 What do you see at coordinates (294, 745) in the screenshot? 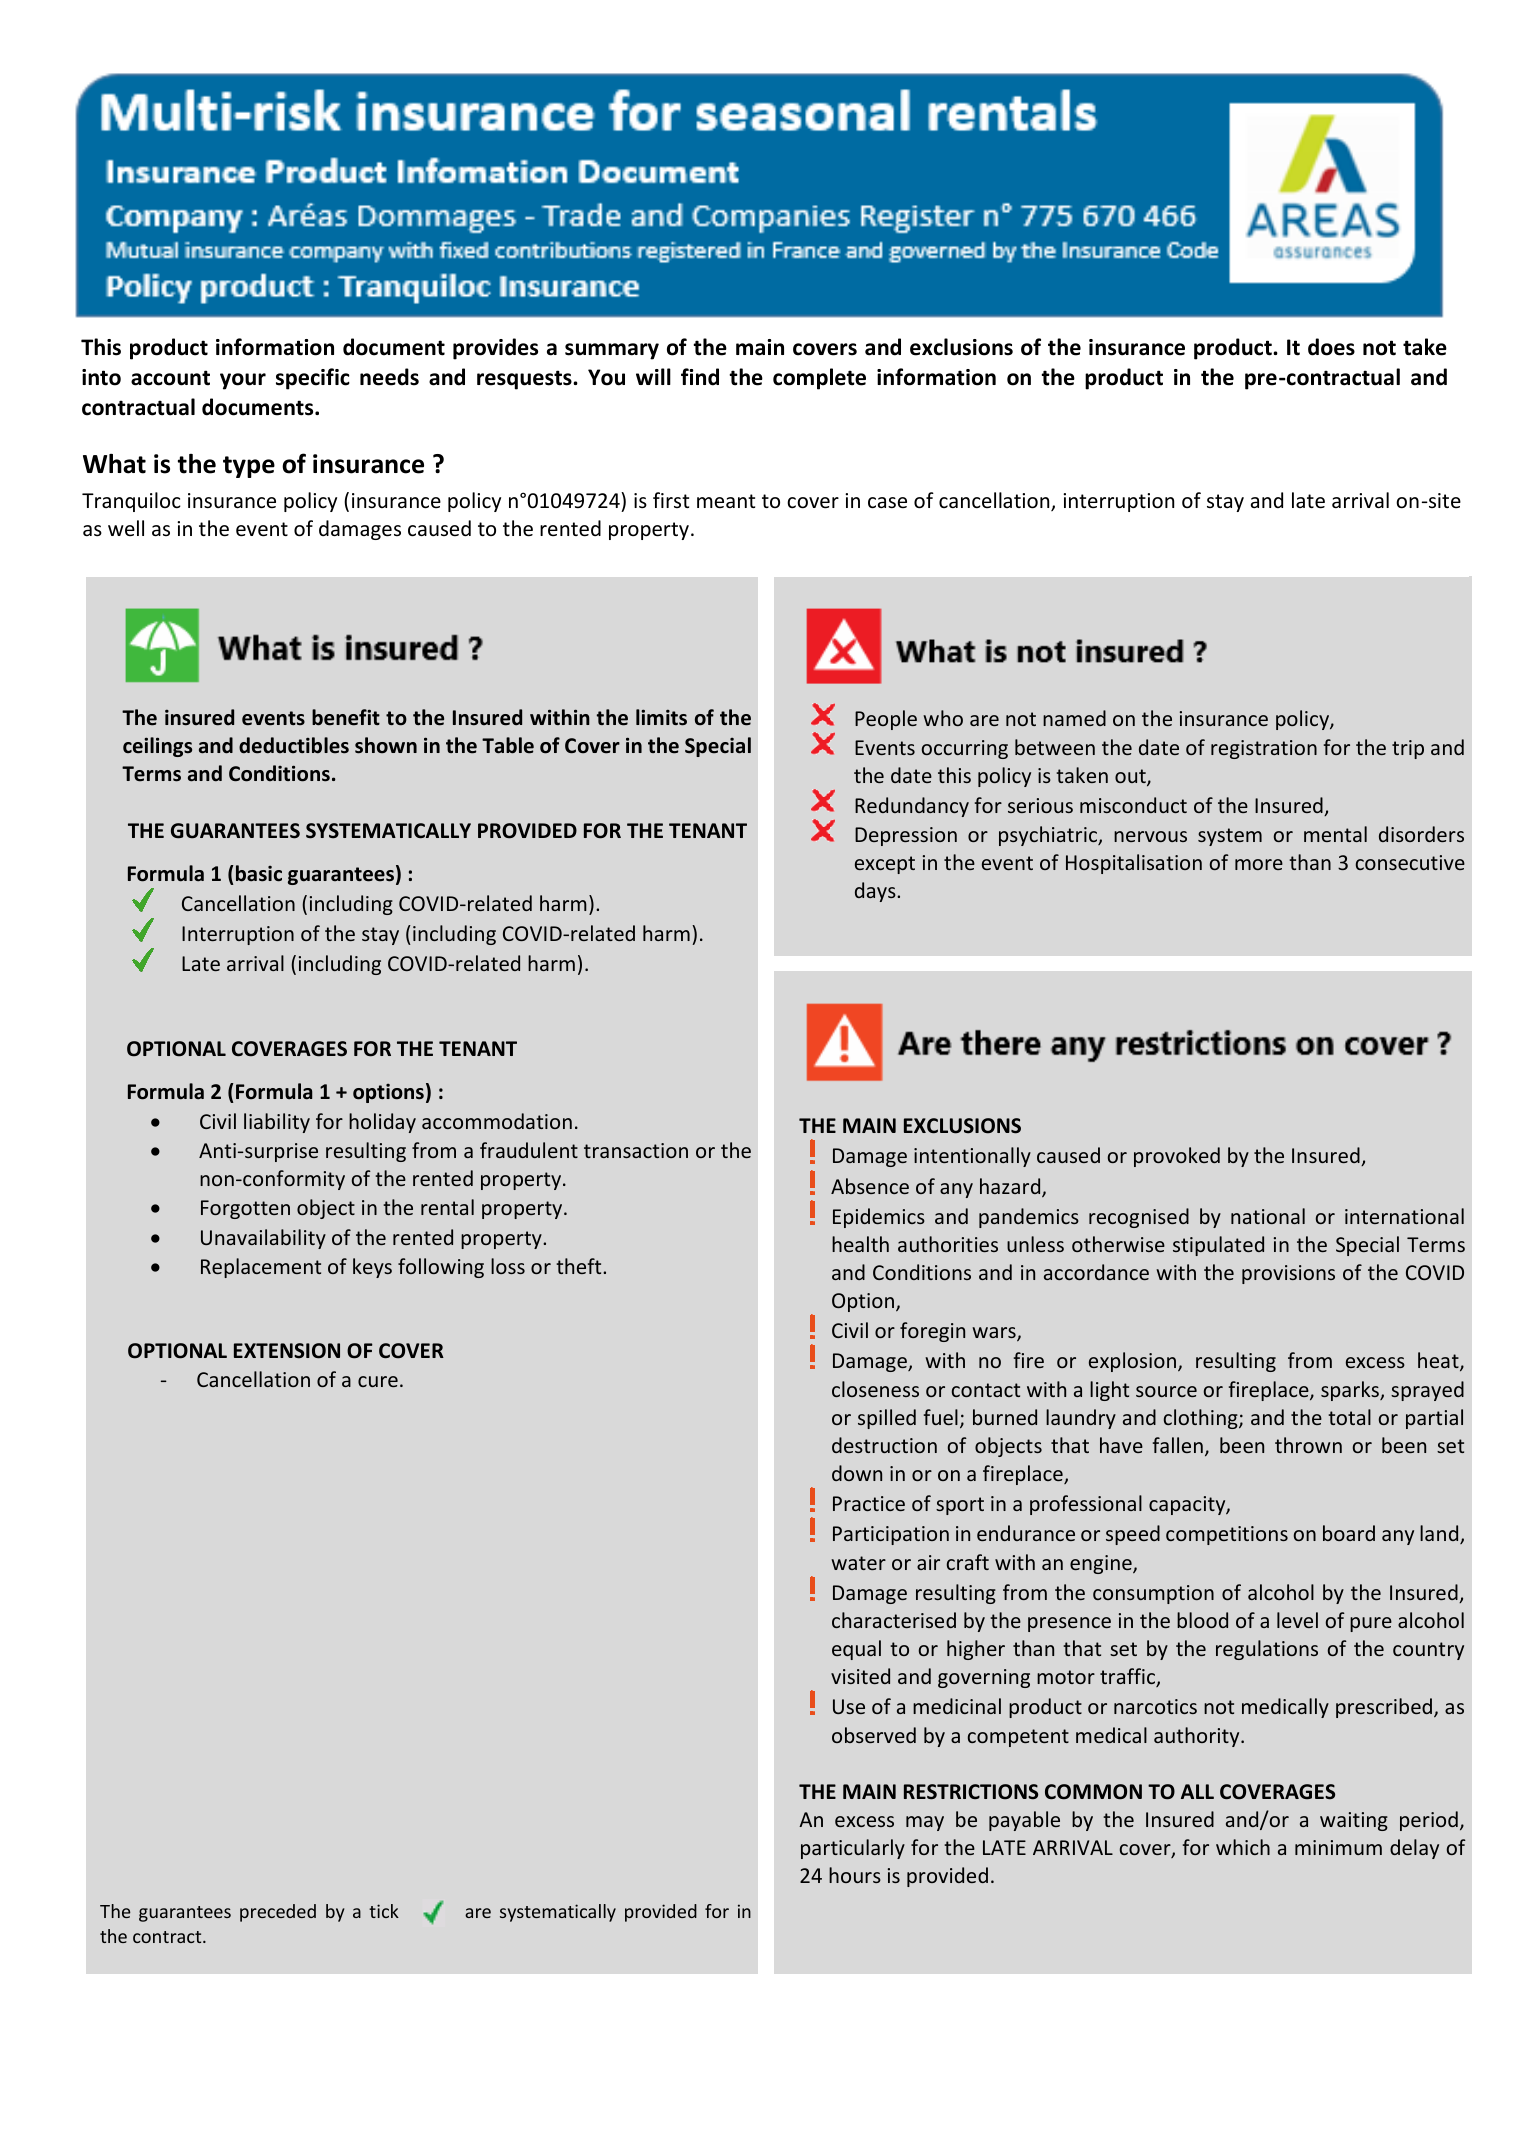
I see `deductibles` at bounding box center [294, 745].
